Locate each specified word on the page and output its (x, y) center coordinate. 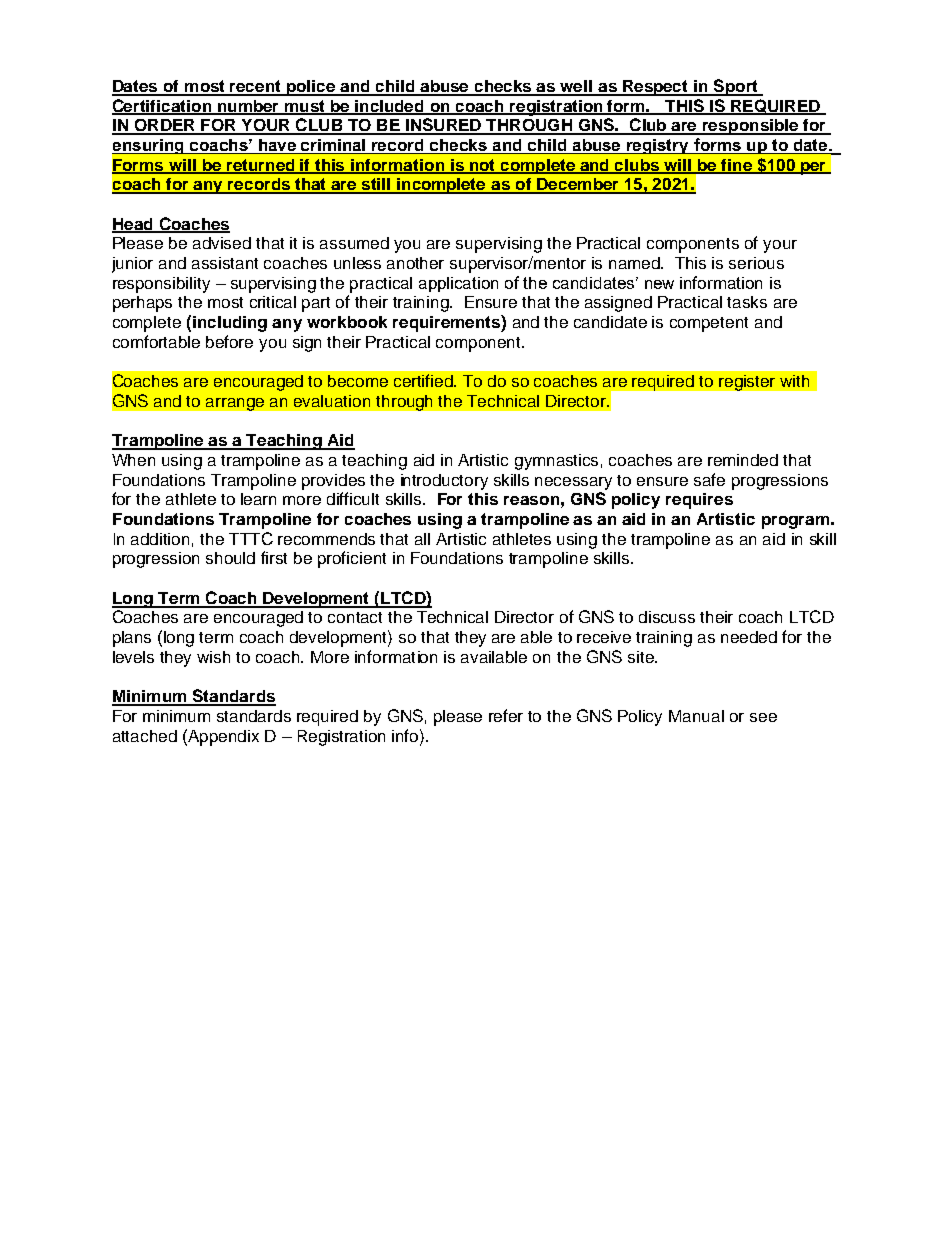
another (415, 263)
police (311, 88)
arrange (235, 404)
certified (424, 380)
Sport (735, 87)
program (795, 522)
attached (145, 736)
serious (756, 263)
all (422, 539)
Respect (655, 88)
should (230, 558)
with (794, 381)
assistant (225, 263)
